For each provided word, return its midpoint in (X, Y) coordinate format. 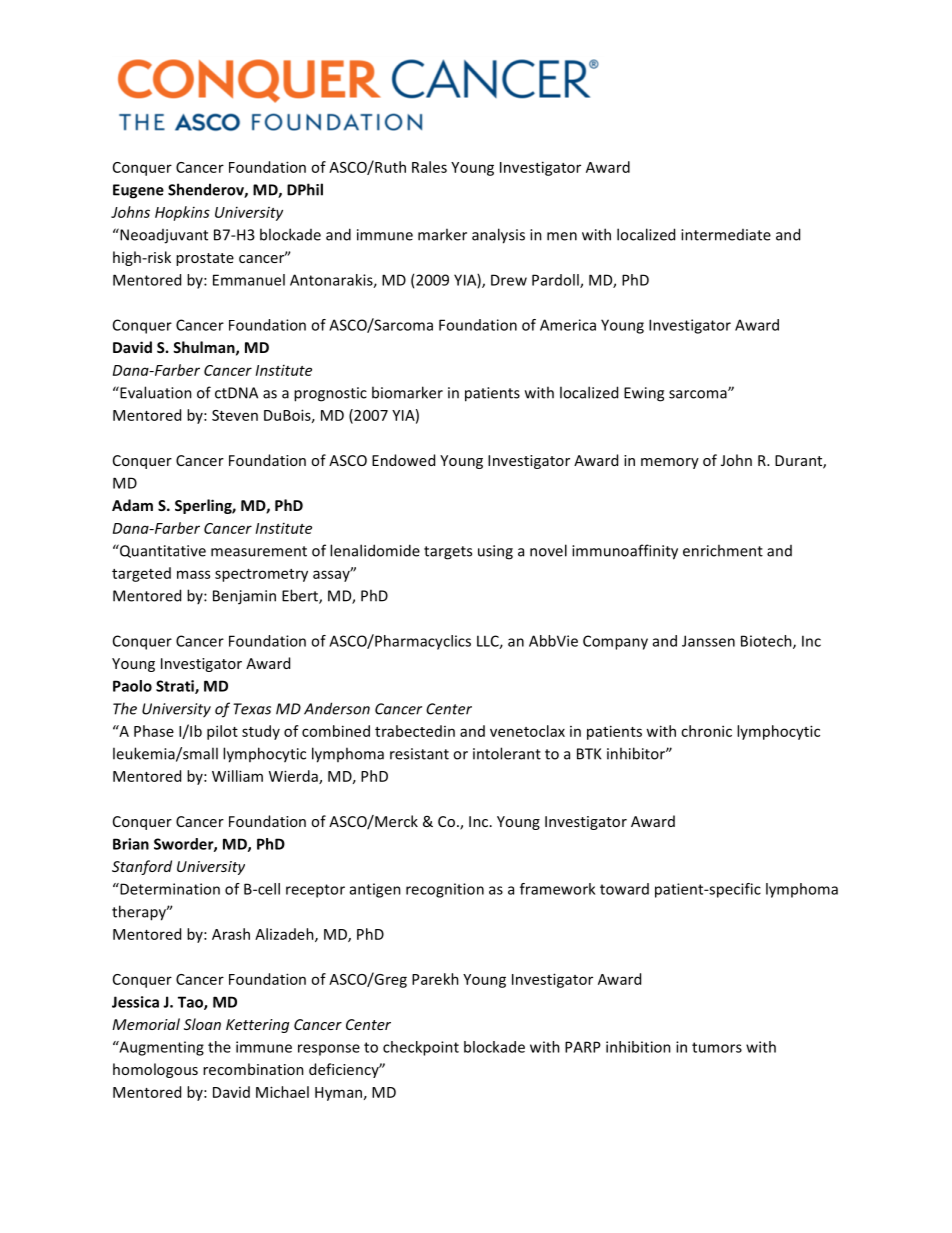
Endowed (403, 460)
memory (670, 463)
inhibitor (637, 753)
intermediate (726, 235)
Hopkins (182, 213)
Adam (132, 505)
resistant (419, 754)
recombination (253, 1069)
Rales (429, 167)
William (237, 776)
